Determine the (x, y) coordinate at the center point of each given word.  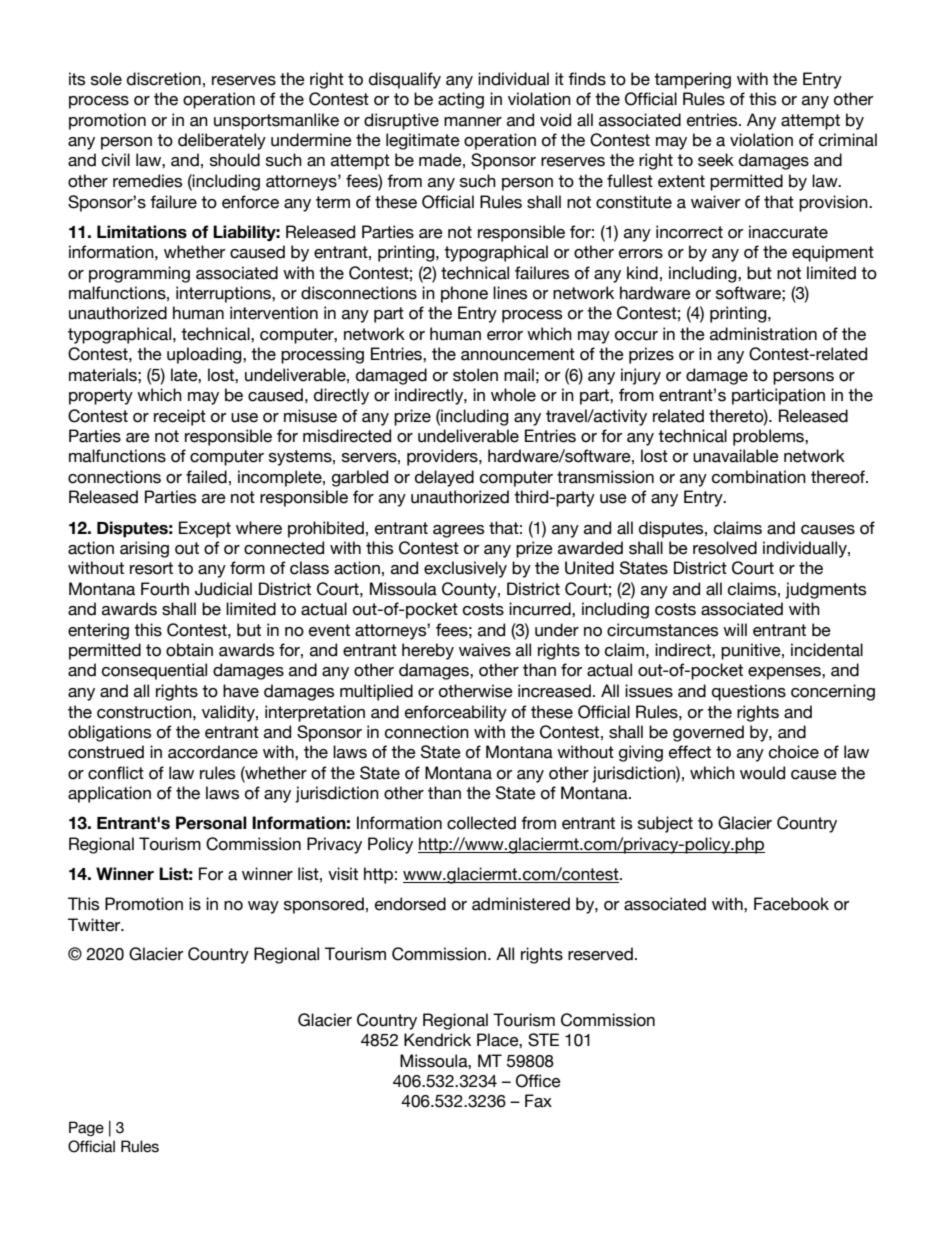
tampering (692, 80)
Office (538, 1081)
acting (461, 100)
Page (86, 1128)
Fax (538, 1101)
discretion (164, 79)
